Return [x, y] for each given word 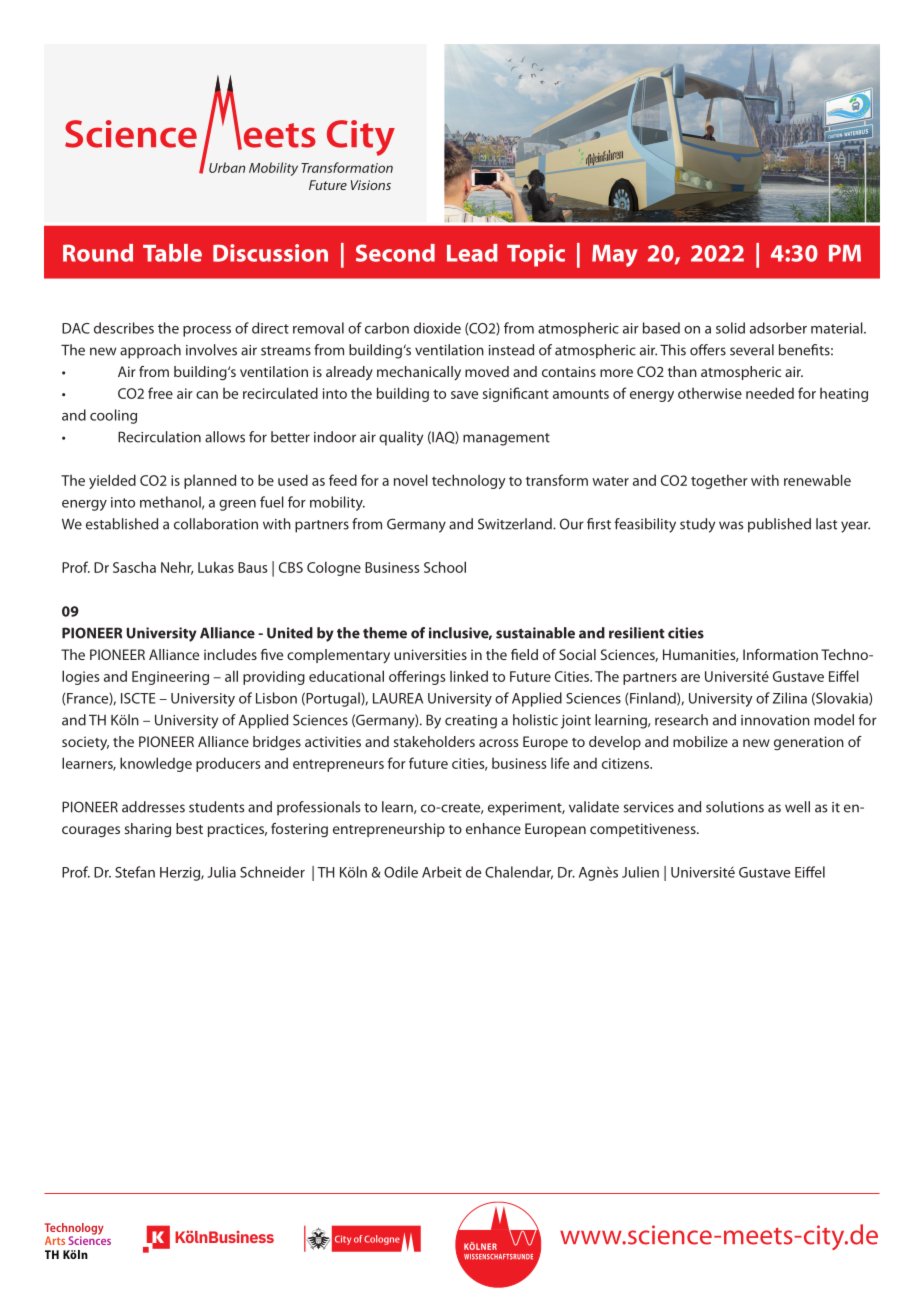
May [615, 256]
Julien [640, 872]
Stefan [135, 872]
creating [471, 722]
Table [172, 253]
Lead [472, 253]
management [506, 439]
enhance [493, 828]
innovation [775, 720]
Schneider [272, 872]
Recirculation [159, 437]
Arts [55, 1240]
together [719, 481]
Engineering [170, 678]
